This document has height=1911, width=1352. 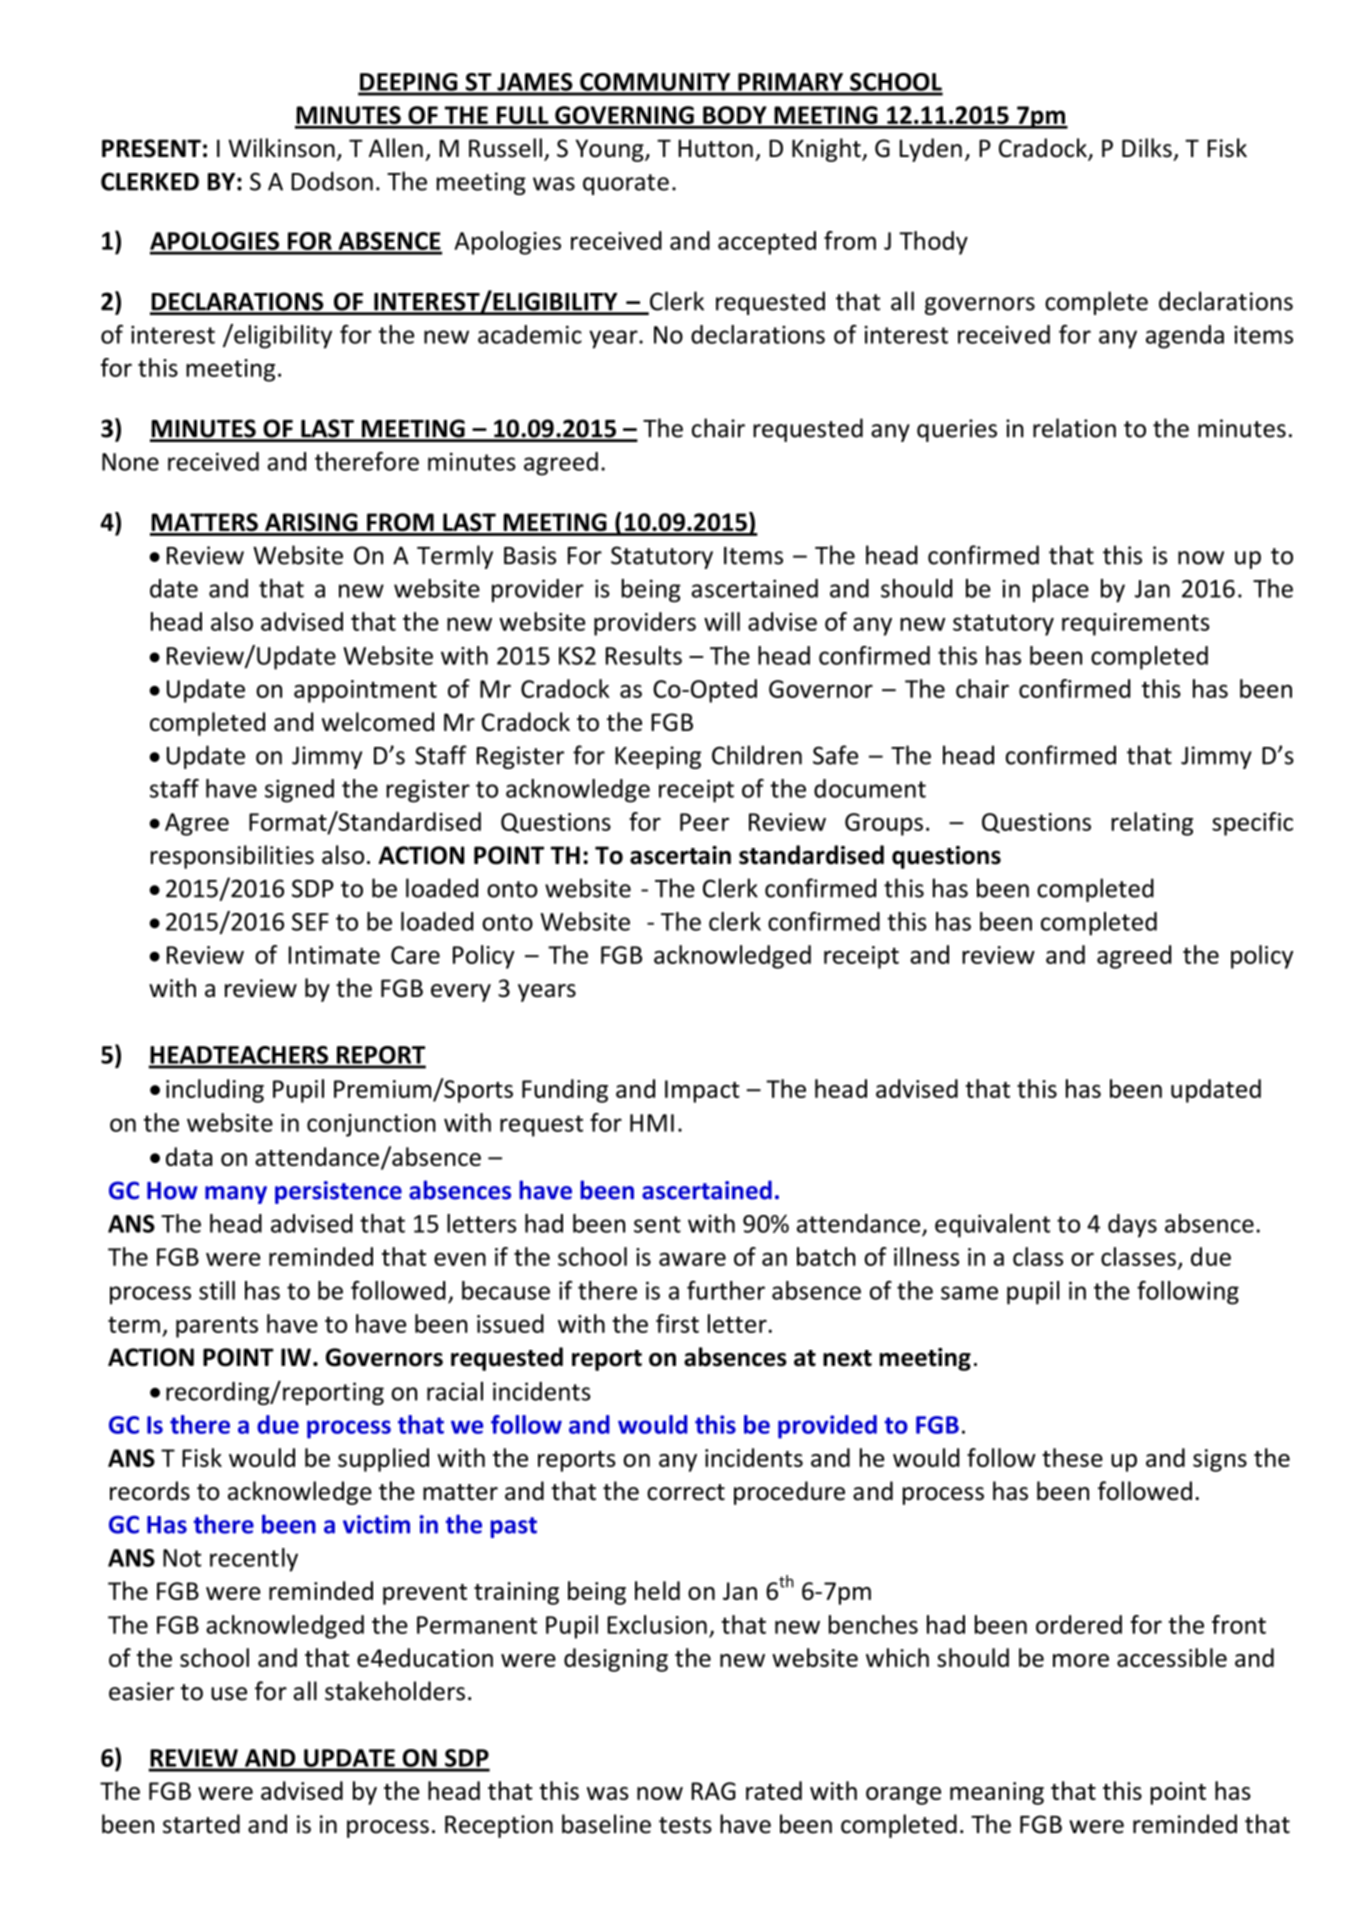 I want to click on first, so click(x=677, y=1323).
